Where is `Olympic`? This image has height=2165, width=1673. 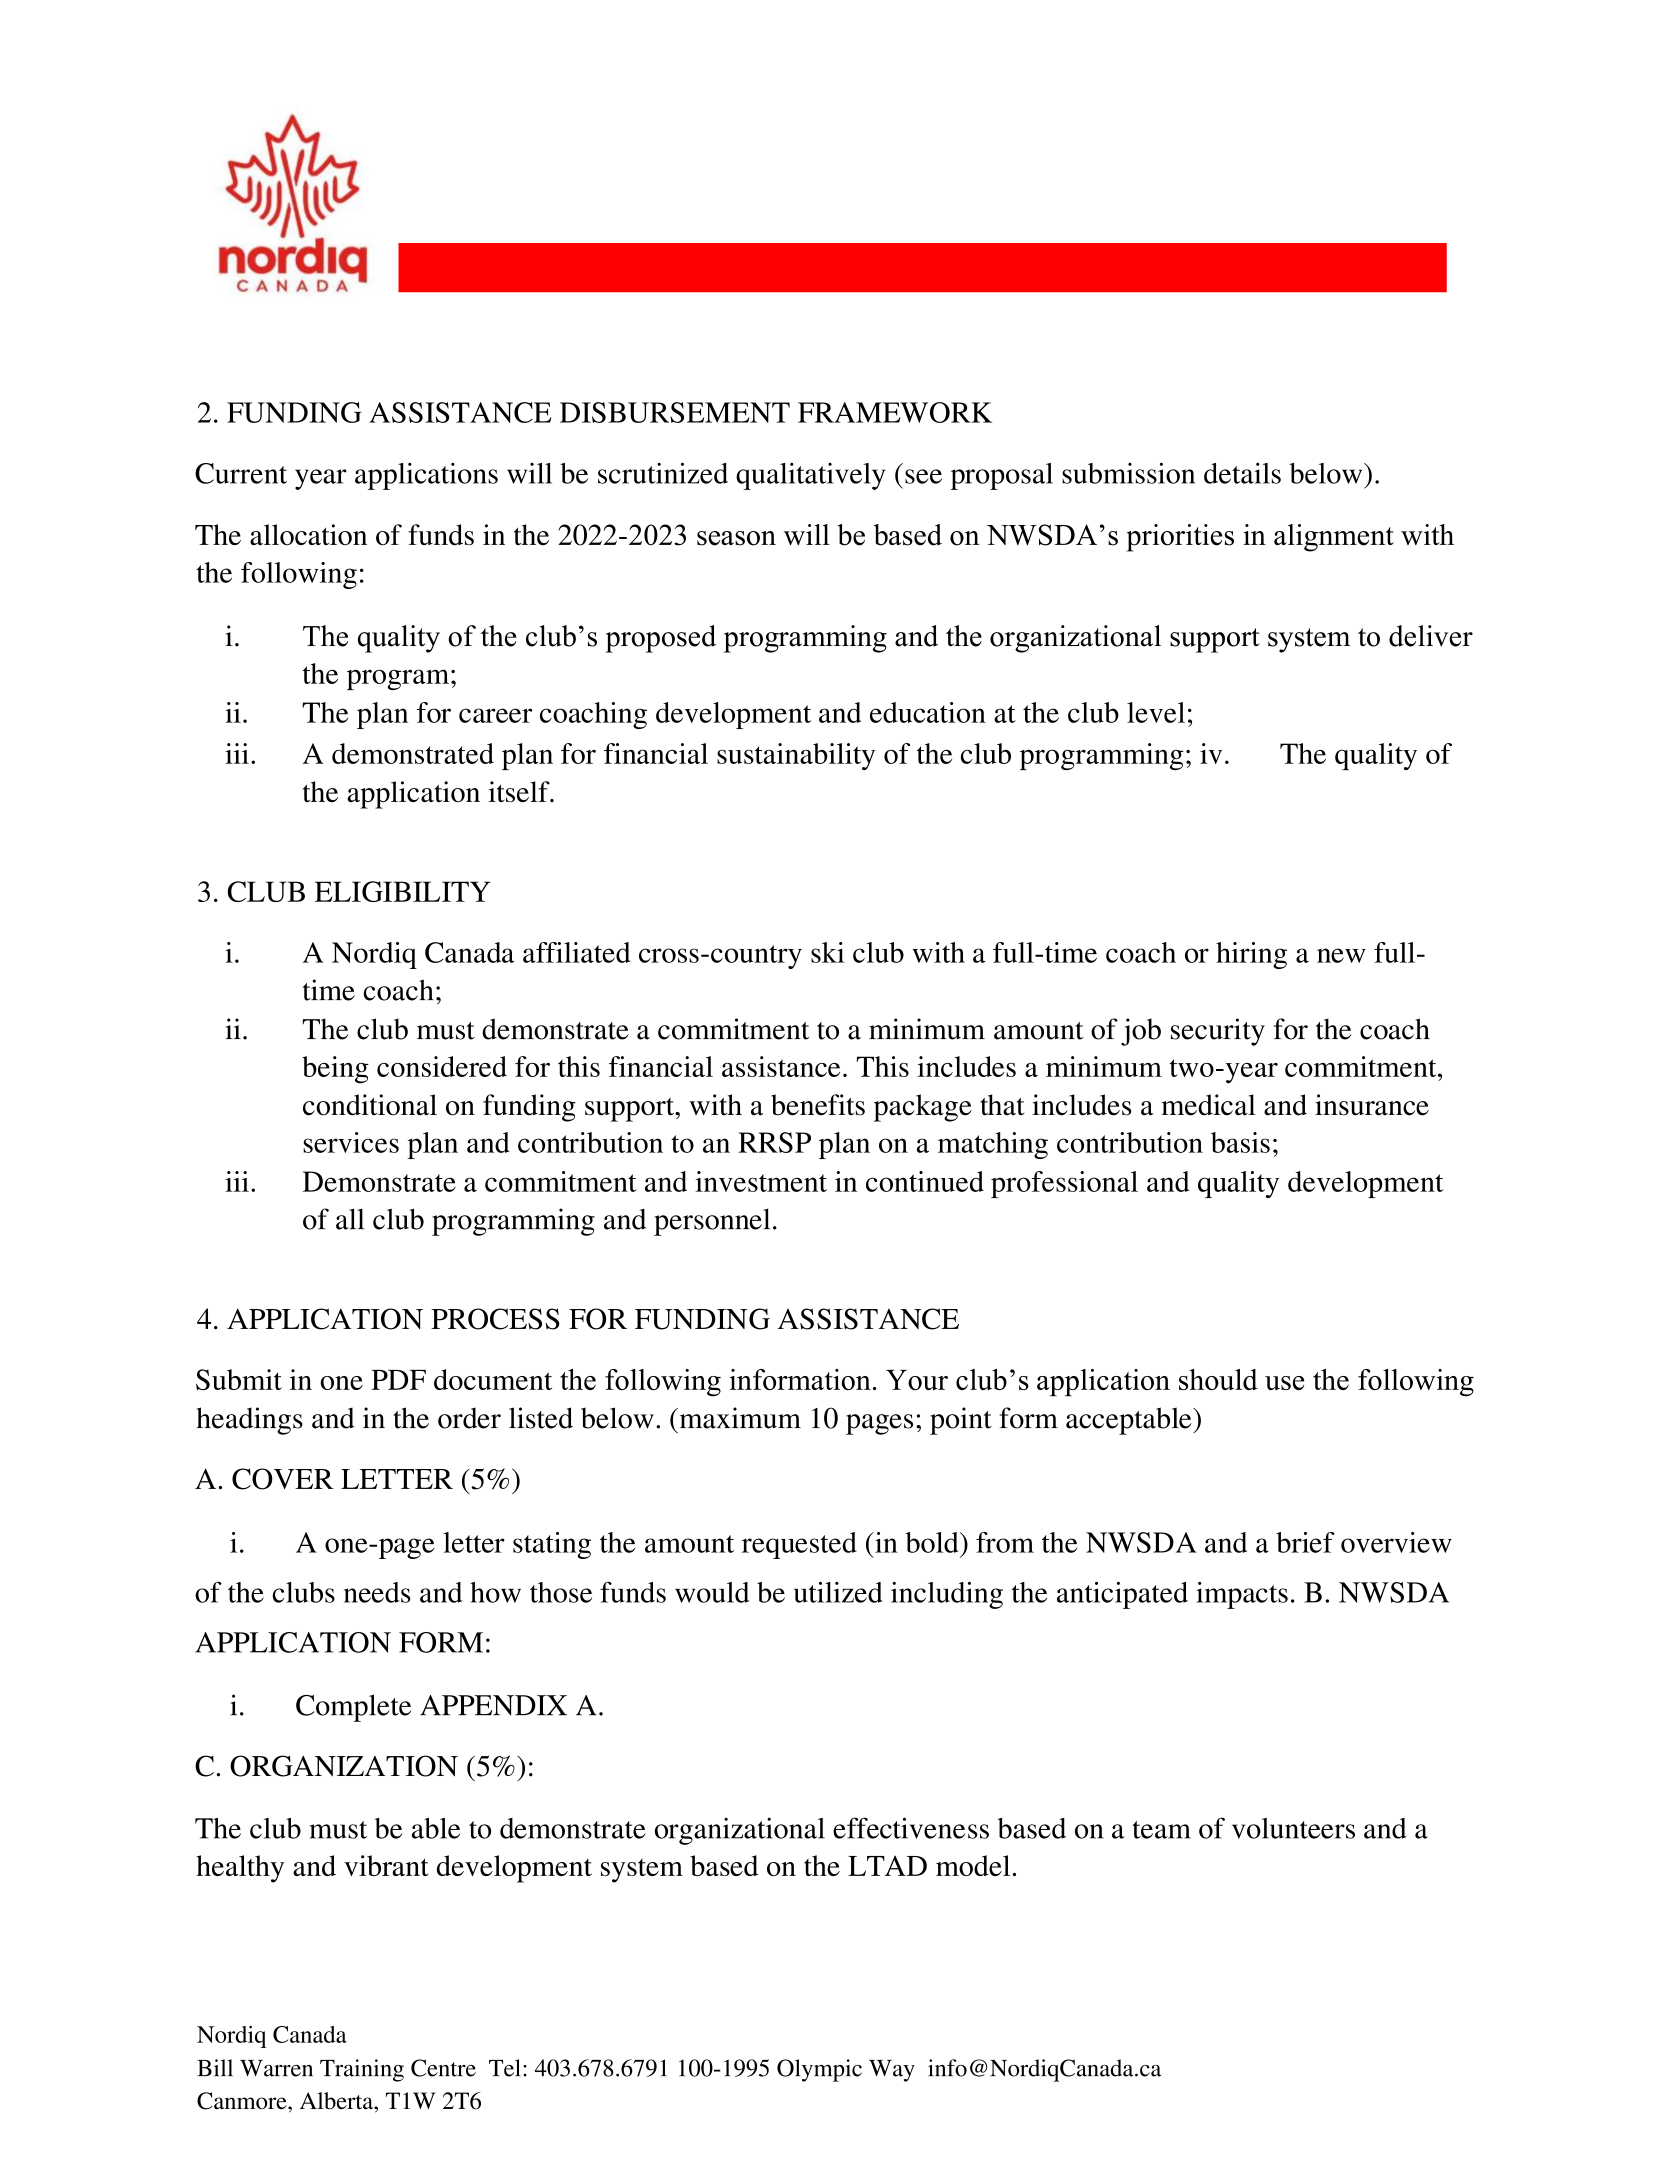 Olympic is located at coordinates (819, 2070).
